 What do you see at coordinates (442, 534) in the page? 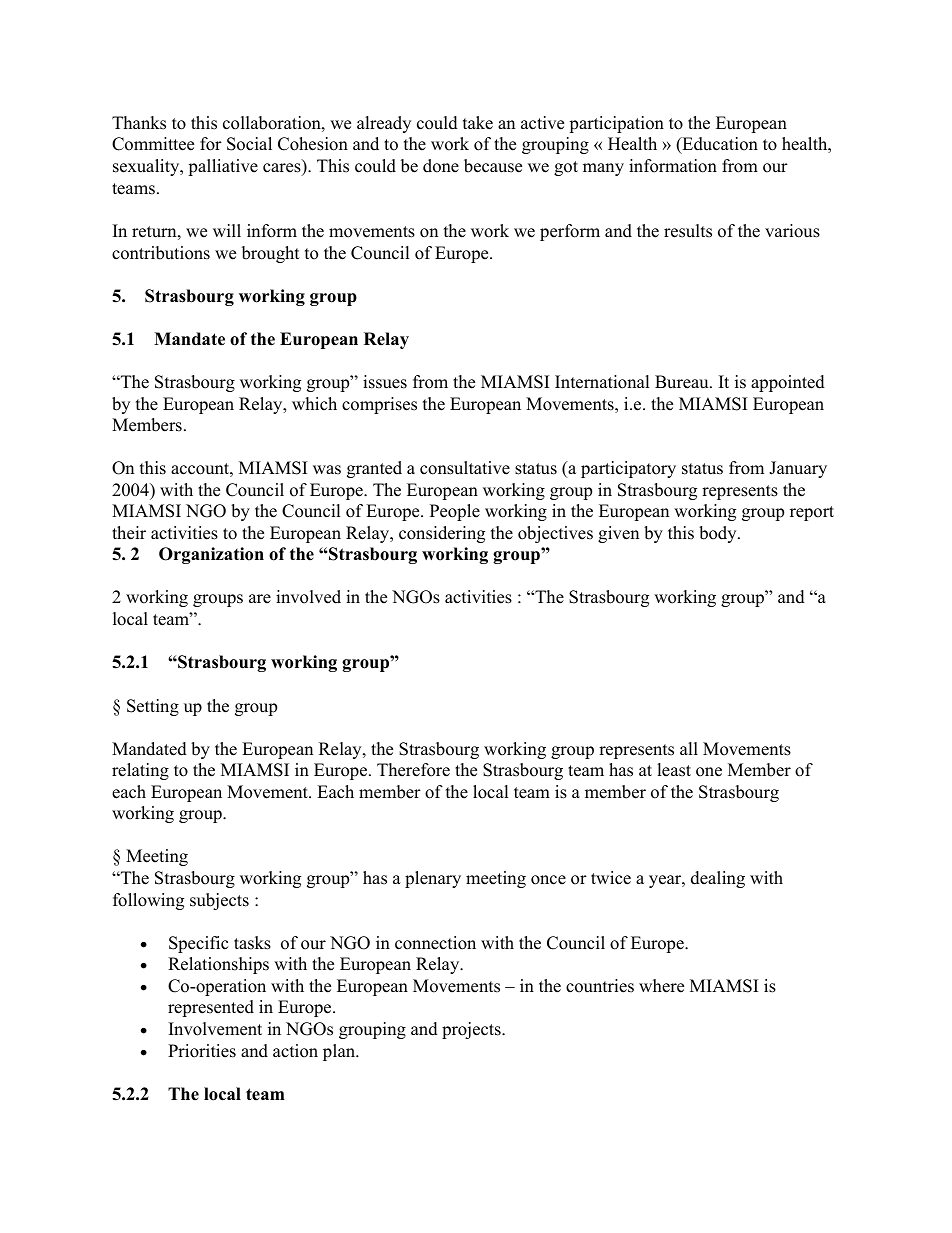
I see `considering` at bounding box center [442, 534].
